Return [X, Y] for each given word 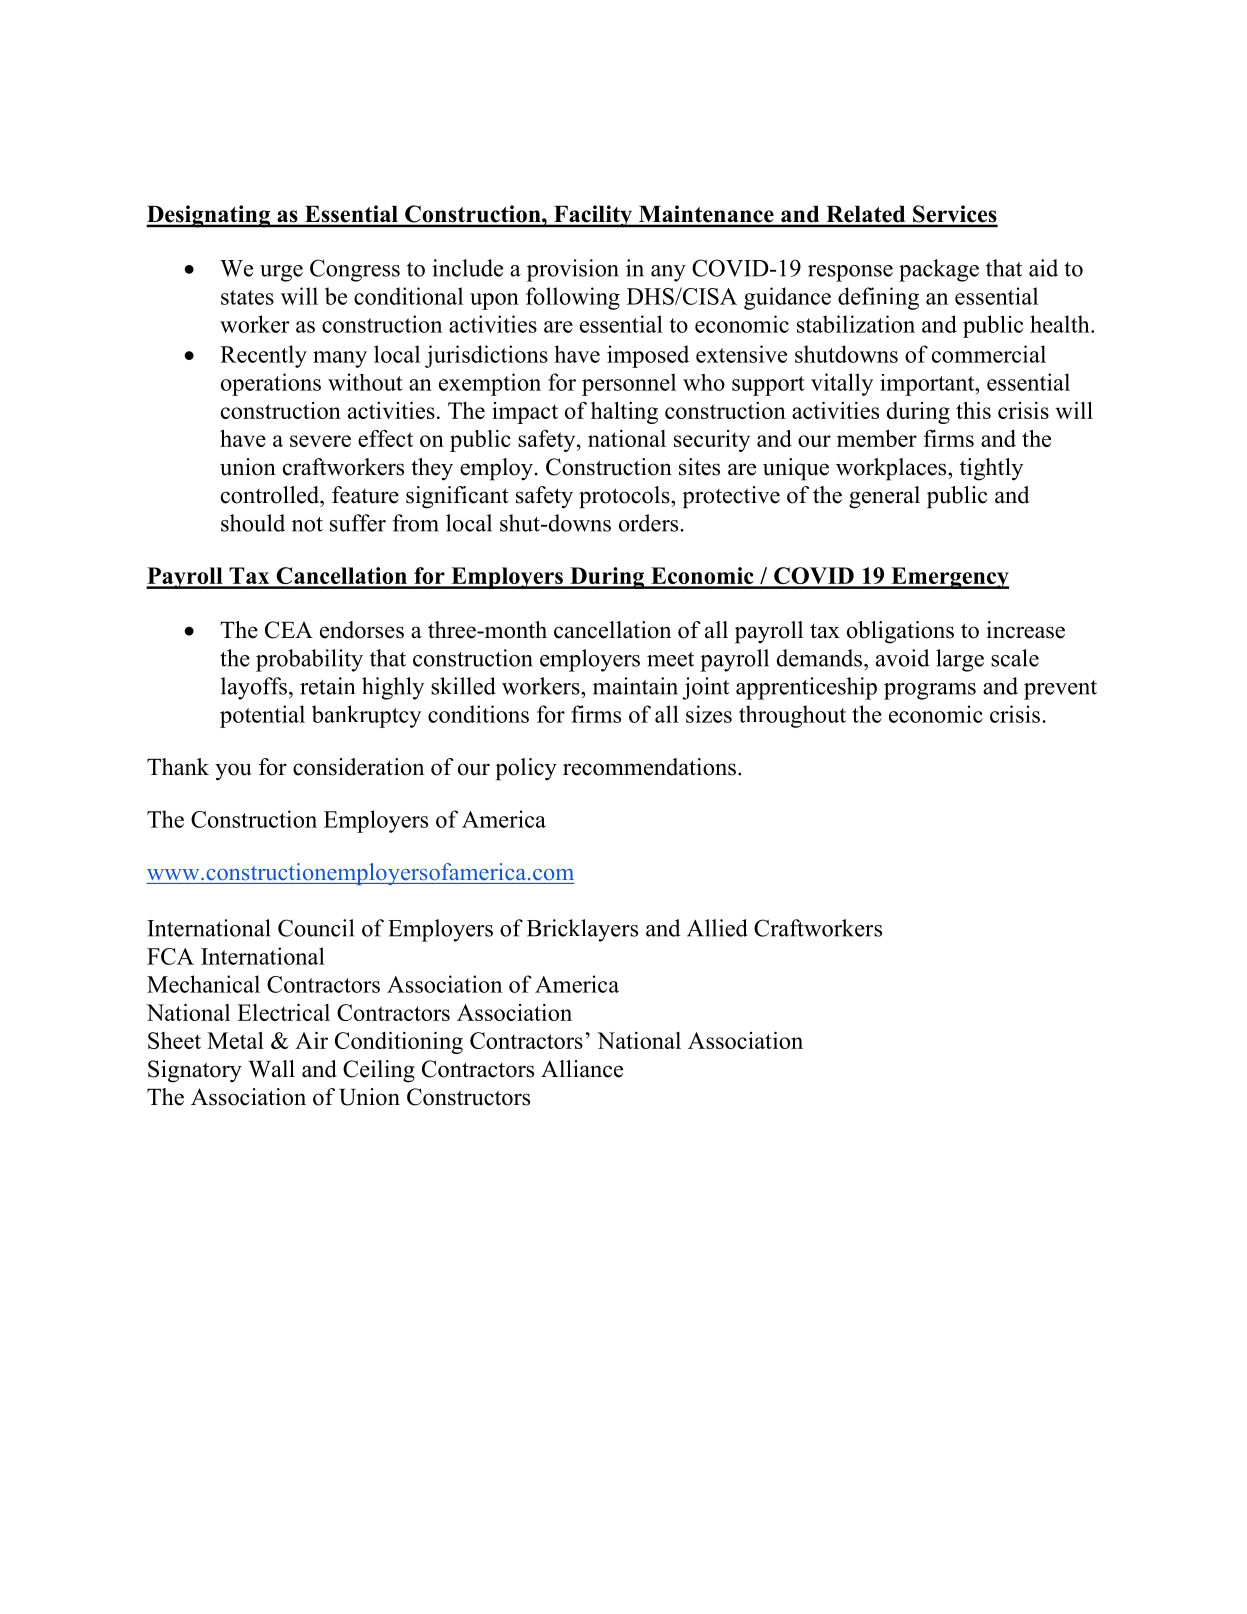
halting [624, 413]
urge [281, 273]
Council [316, 928]
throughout [792, 716]
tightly [991, 469]
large [960, 660]
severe [320, 441]
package [939, 270]
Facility [593, 216]
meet [670, 659]
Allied [717, 928]
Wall [272, 1069]
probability [309, 660]
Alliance [582, 1069]
